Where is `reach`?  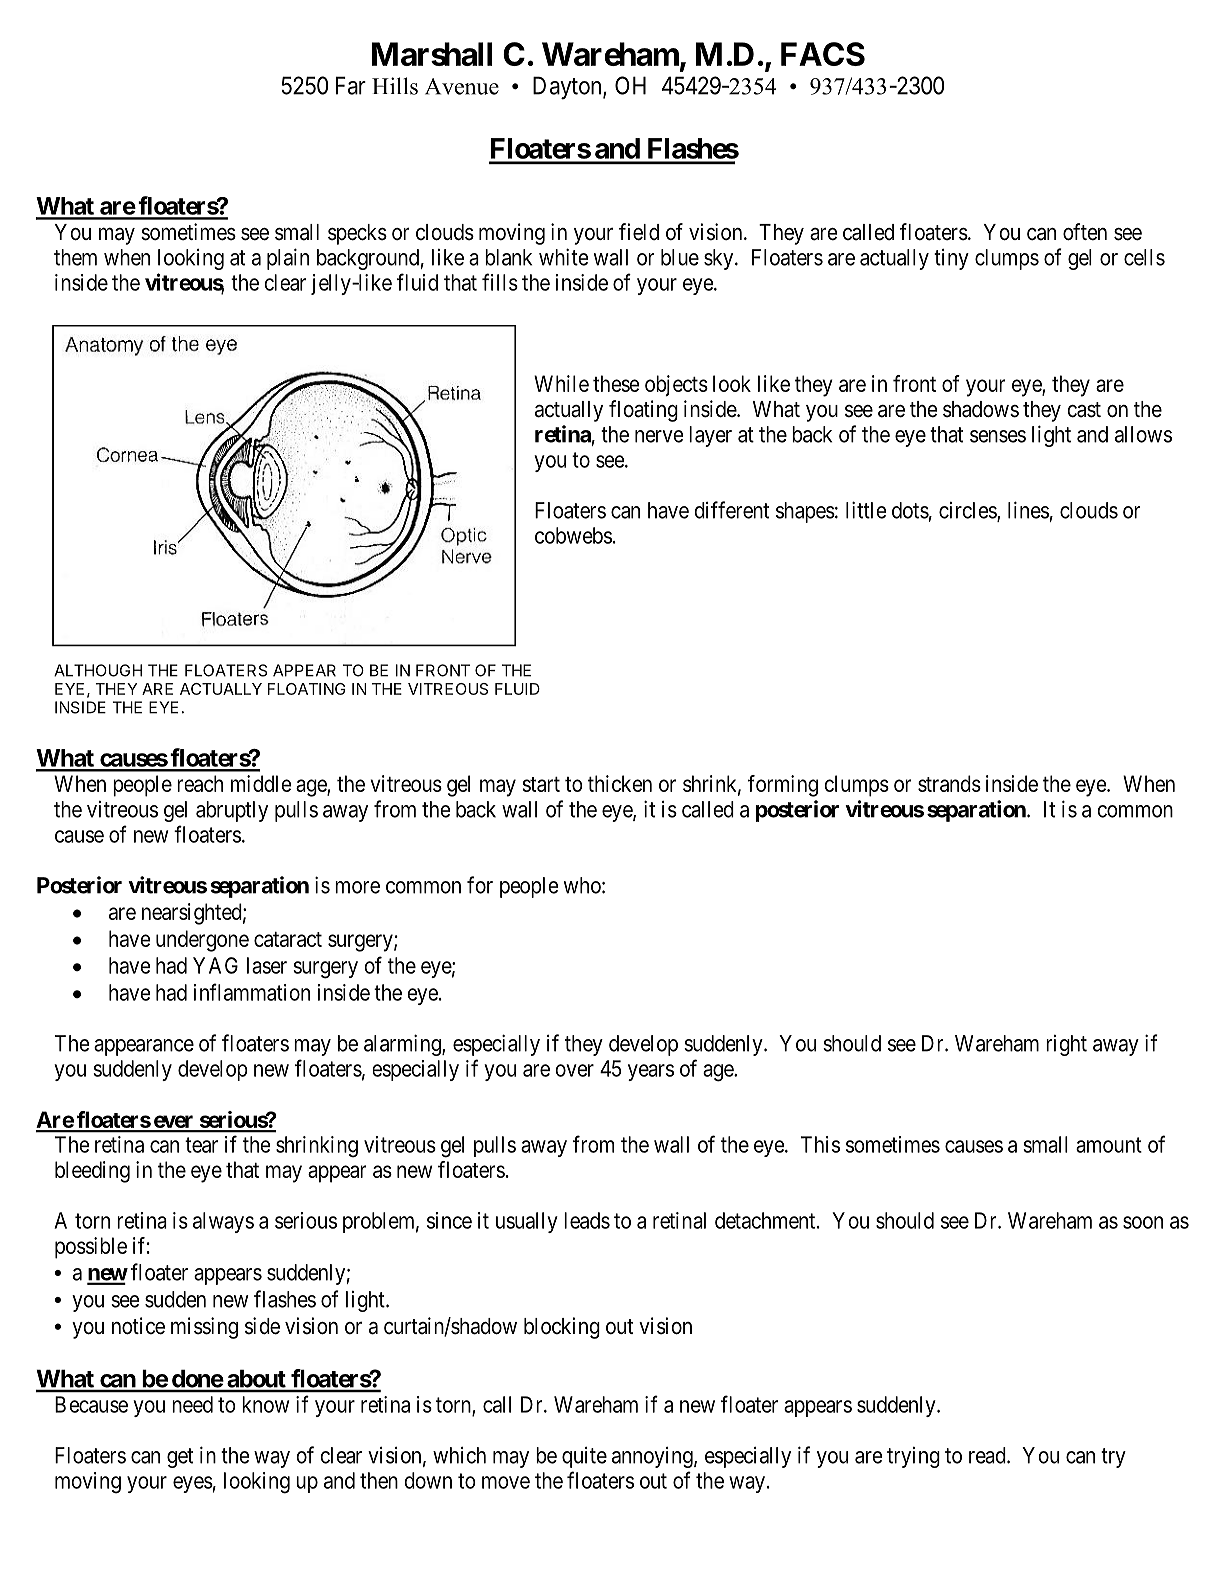
reach is located at coordinates (200, 783).
